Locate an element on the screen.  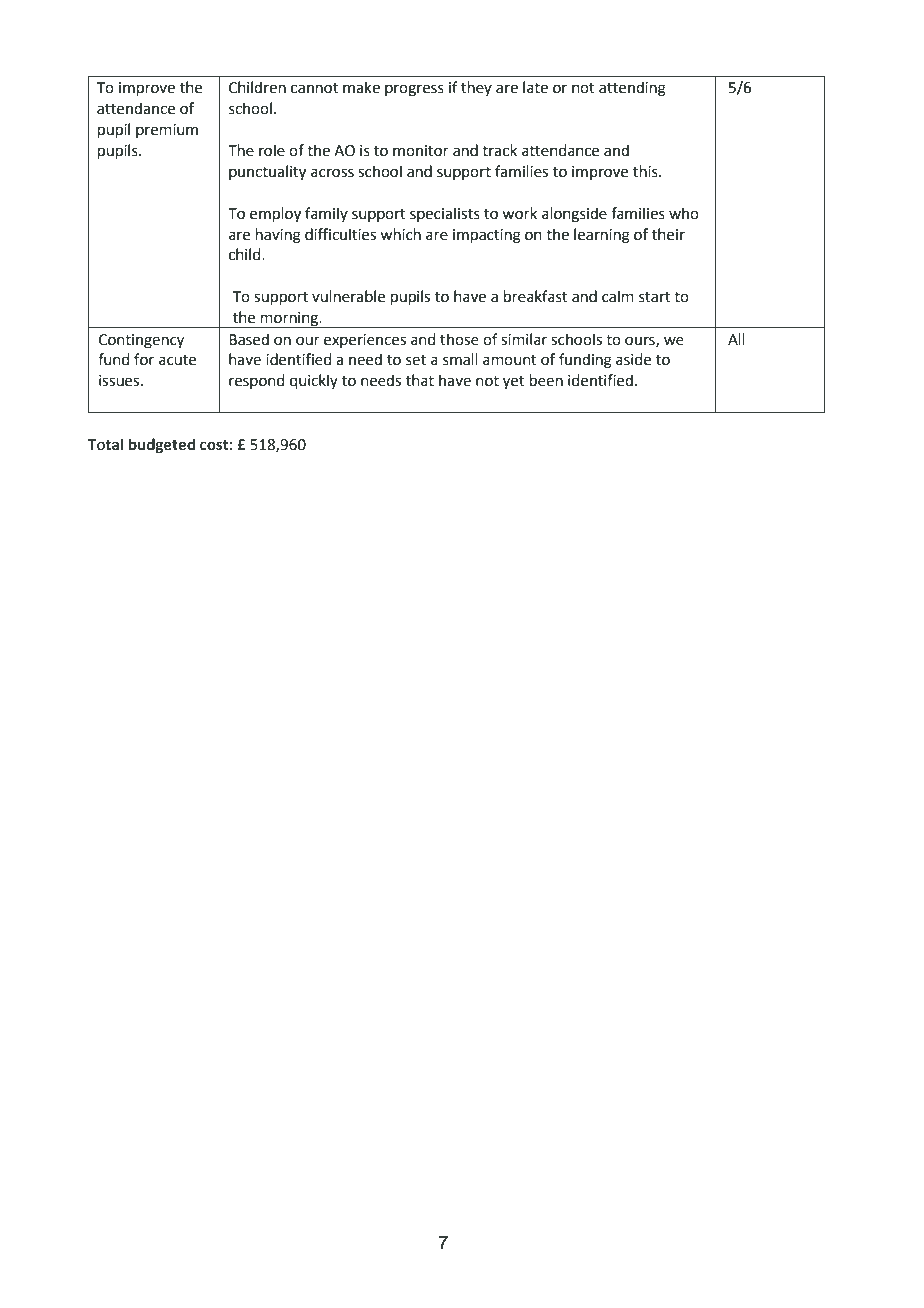
experiences is located at coordinates (365, 341).
